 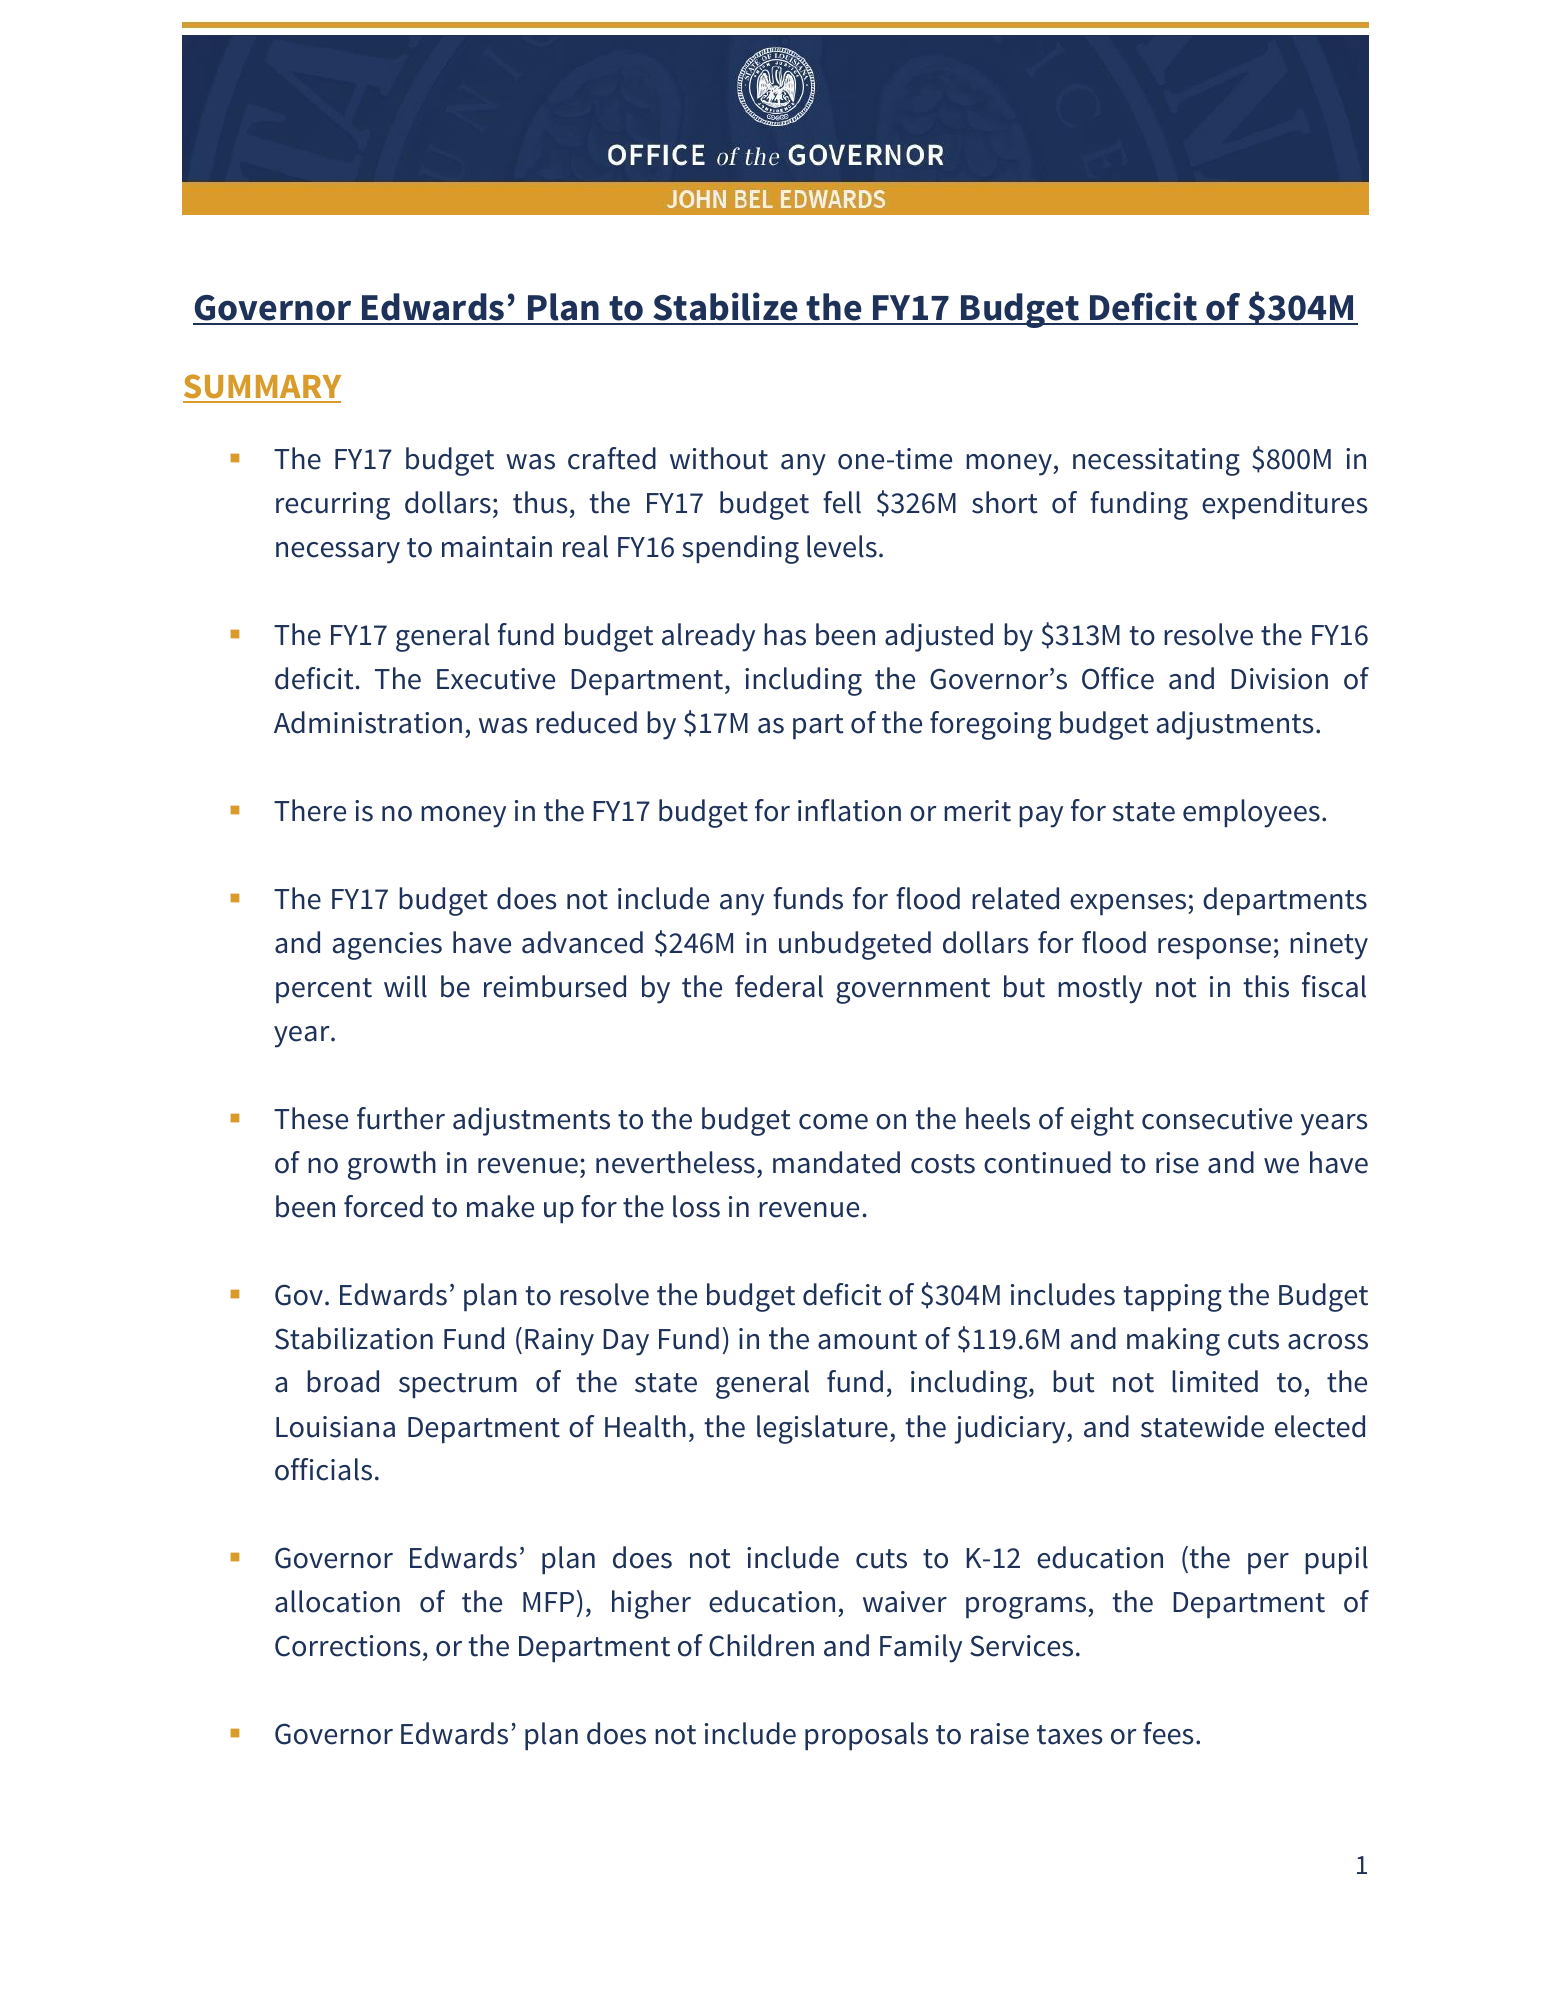 What do you see at coordinates (1217, 1119) in the document?
I see `consecutive` at bounding box center [1217, 1119].
